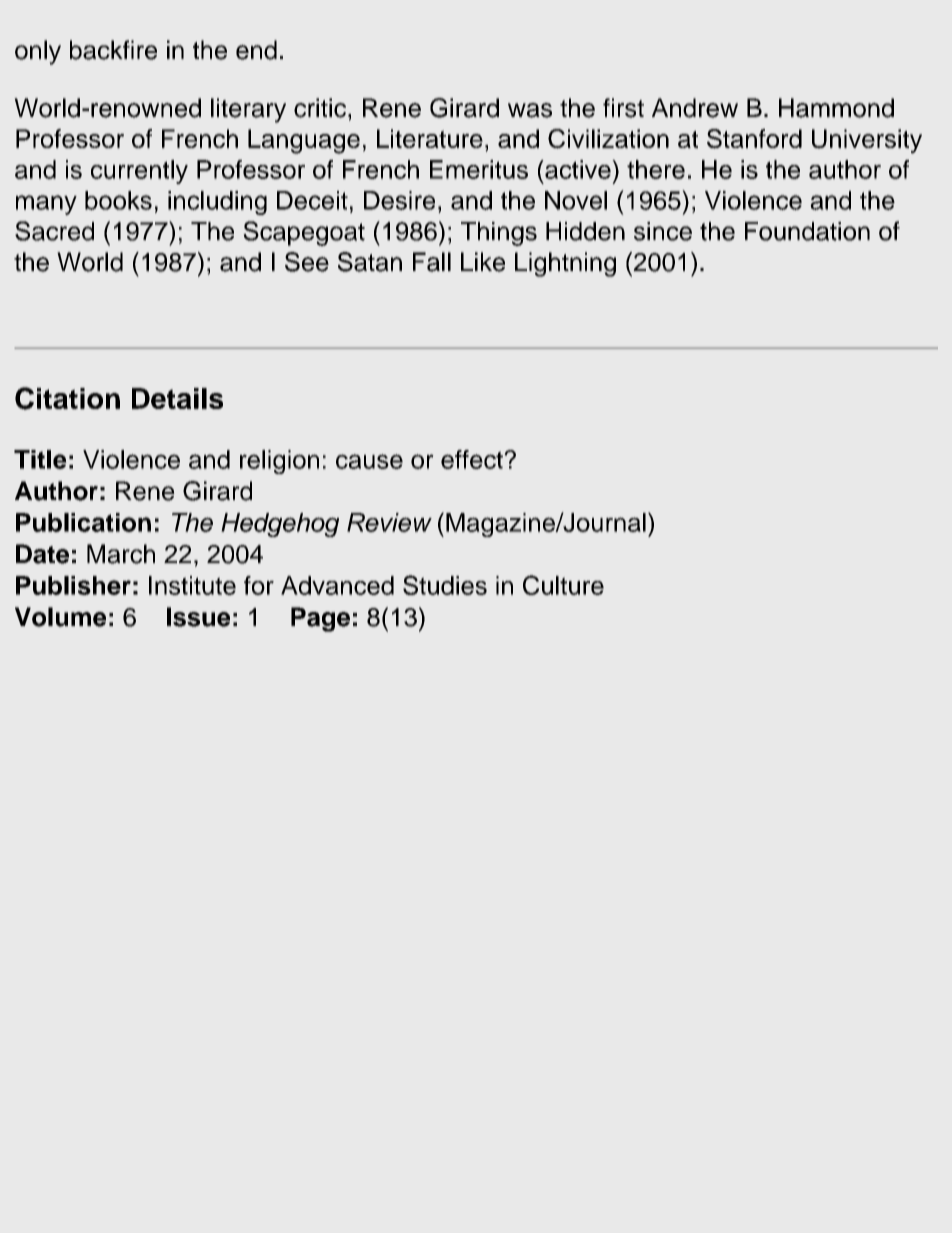 This screenshot has width=952, height=1233. I want to click on Culture, so click(563, 585).
